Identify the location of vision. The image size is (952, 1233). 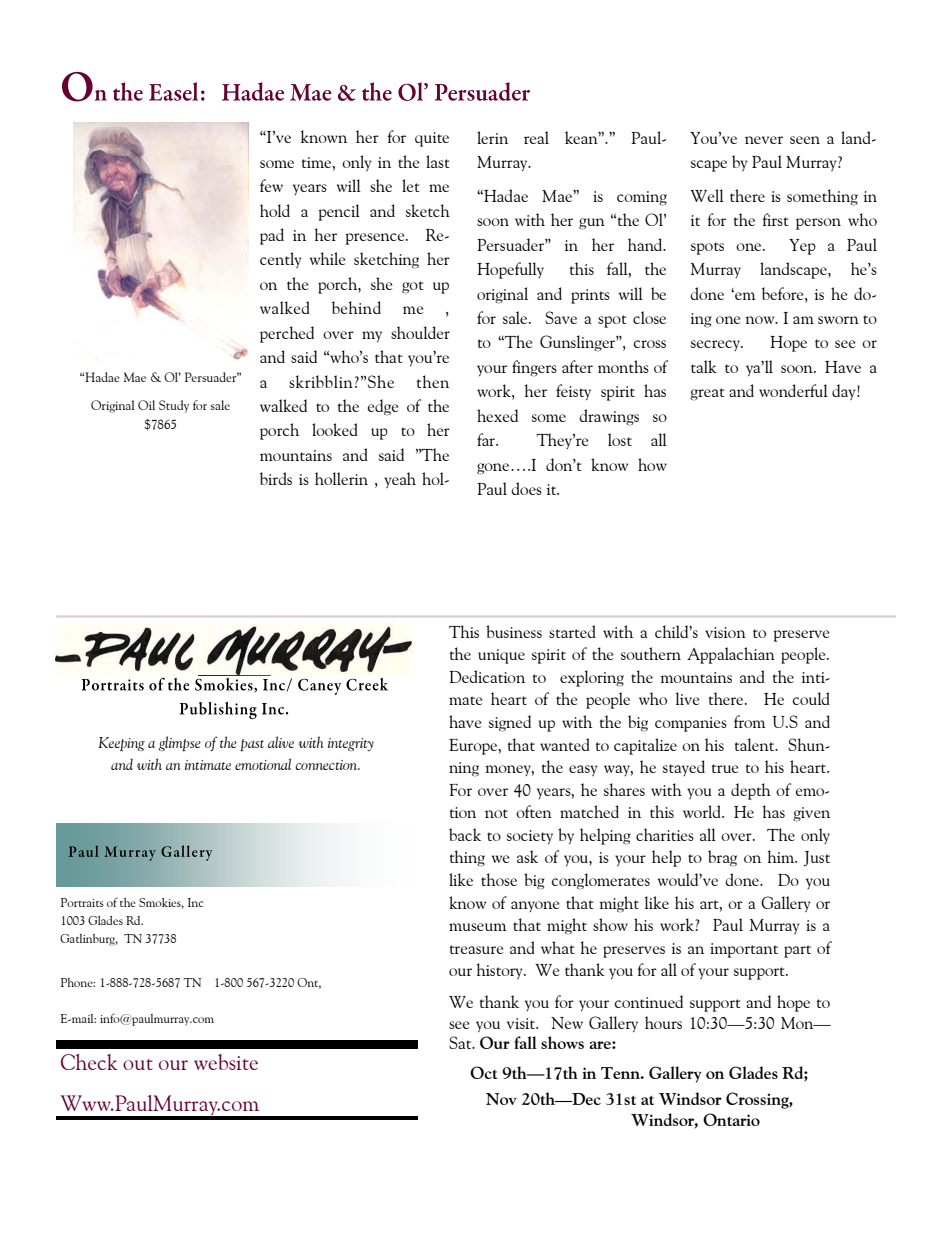
(725, 632).
